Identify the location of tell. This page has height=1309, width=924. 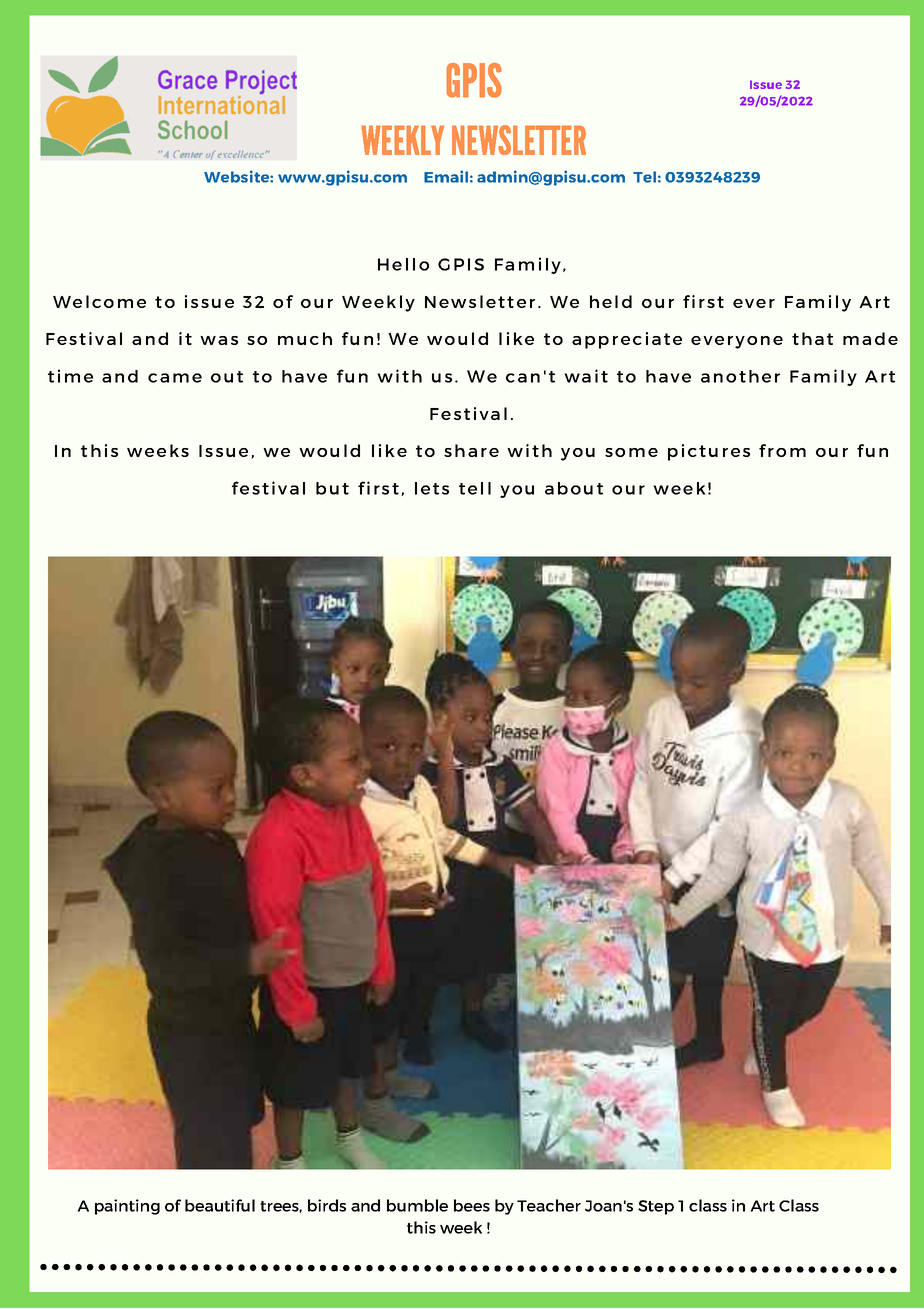
(475, 488).
